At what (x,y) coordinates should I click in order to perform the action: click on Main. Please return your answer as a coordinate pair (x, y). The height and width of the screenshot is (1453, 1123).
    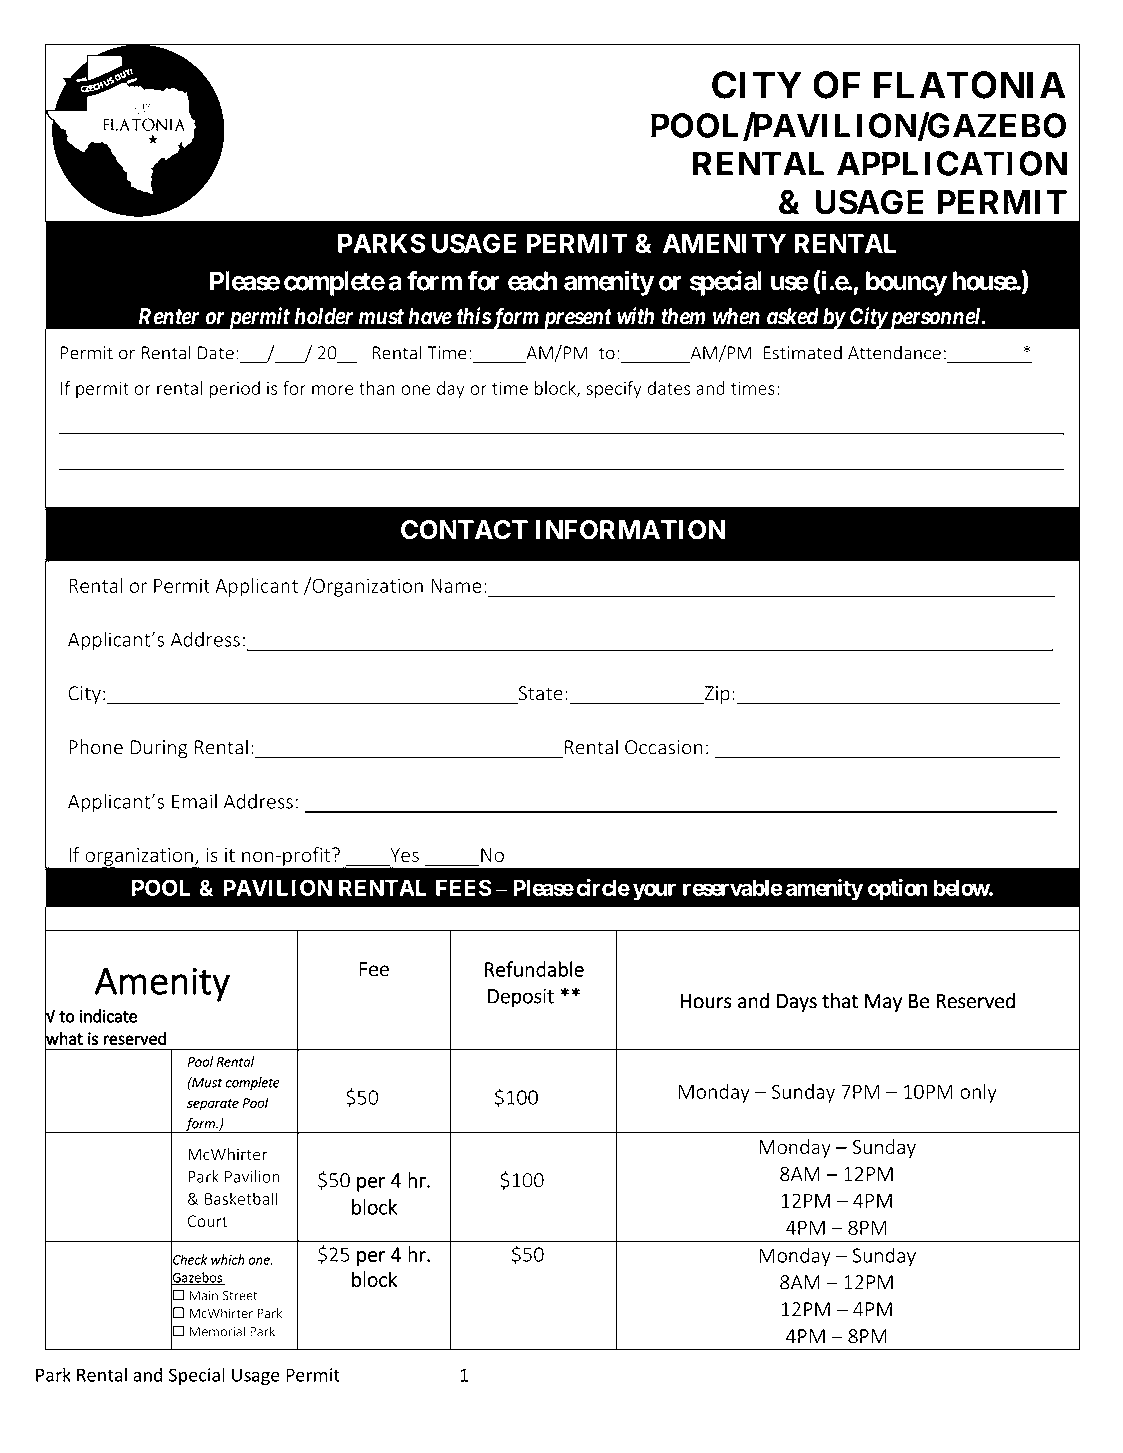
    Looking at the image, I should click on (203, 1296).
